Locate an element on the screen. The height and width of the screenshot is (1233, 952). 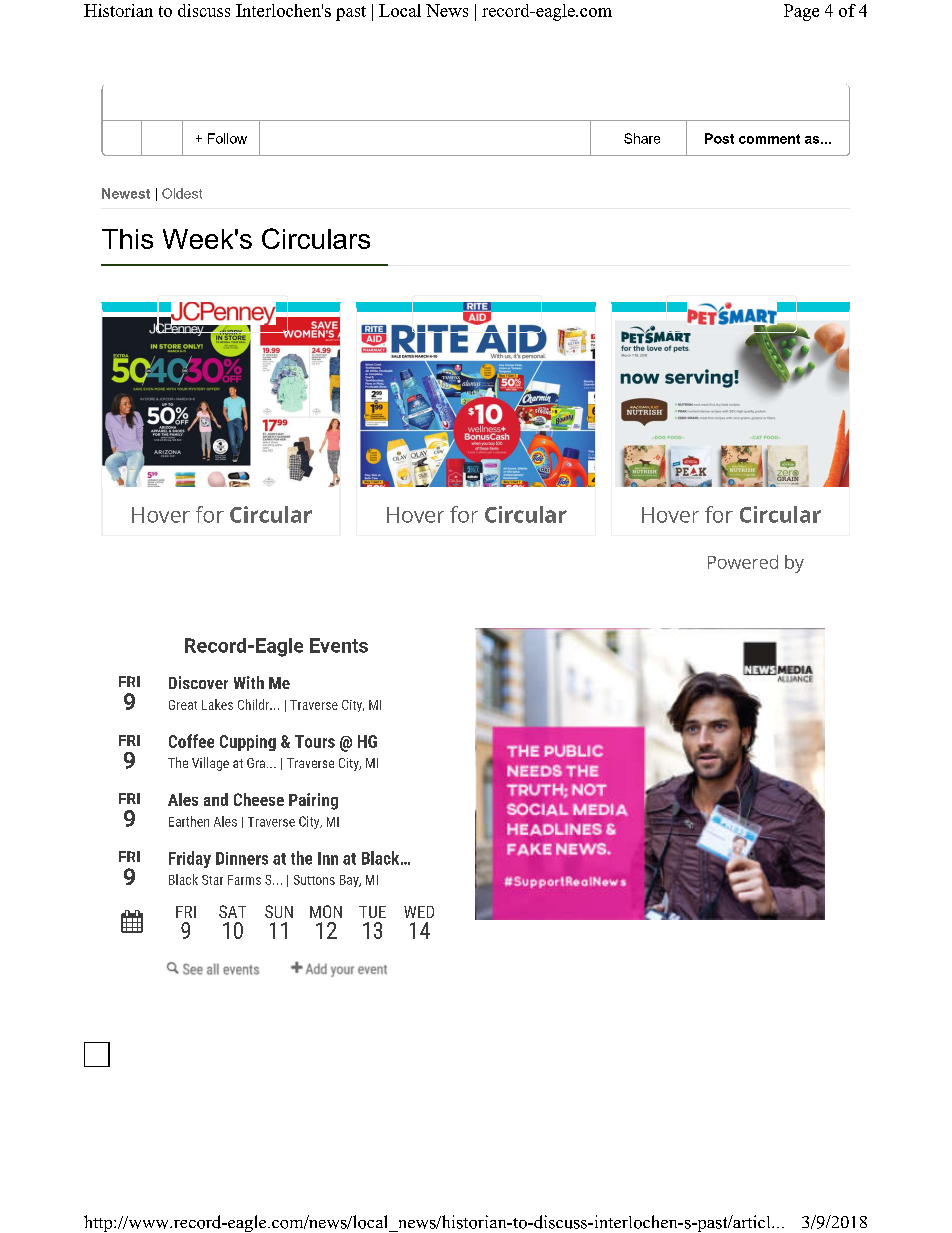
Discover is located at coordinates (198, 682).
